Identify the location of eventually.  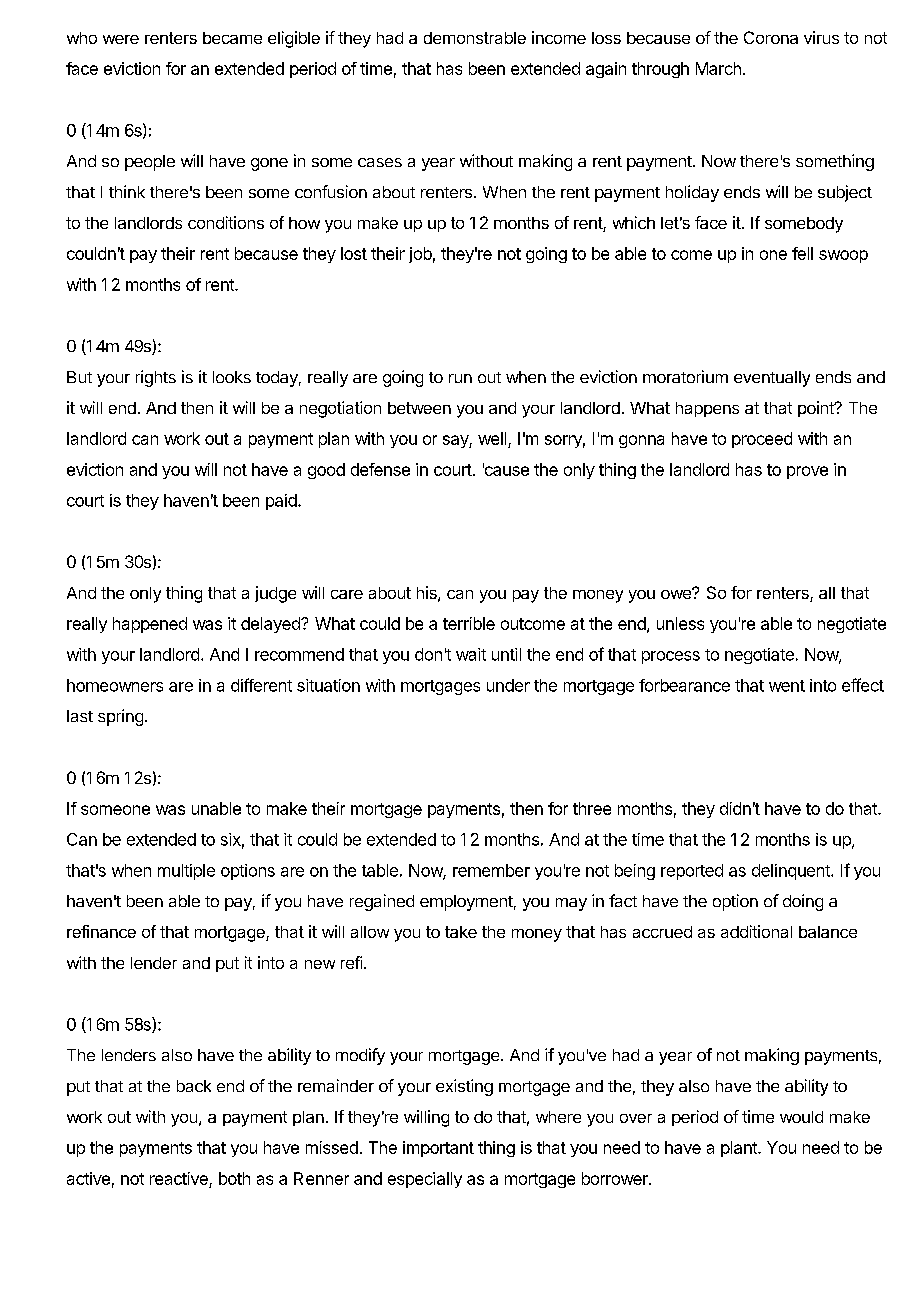
(772, 379).
